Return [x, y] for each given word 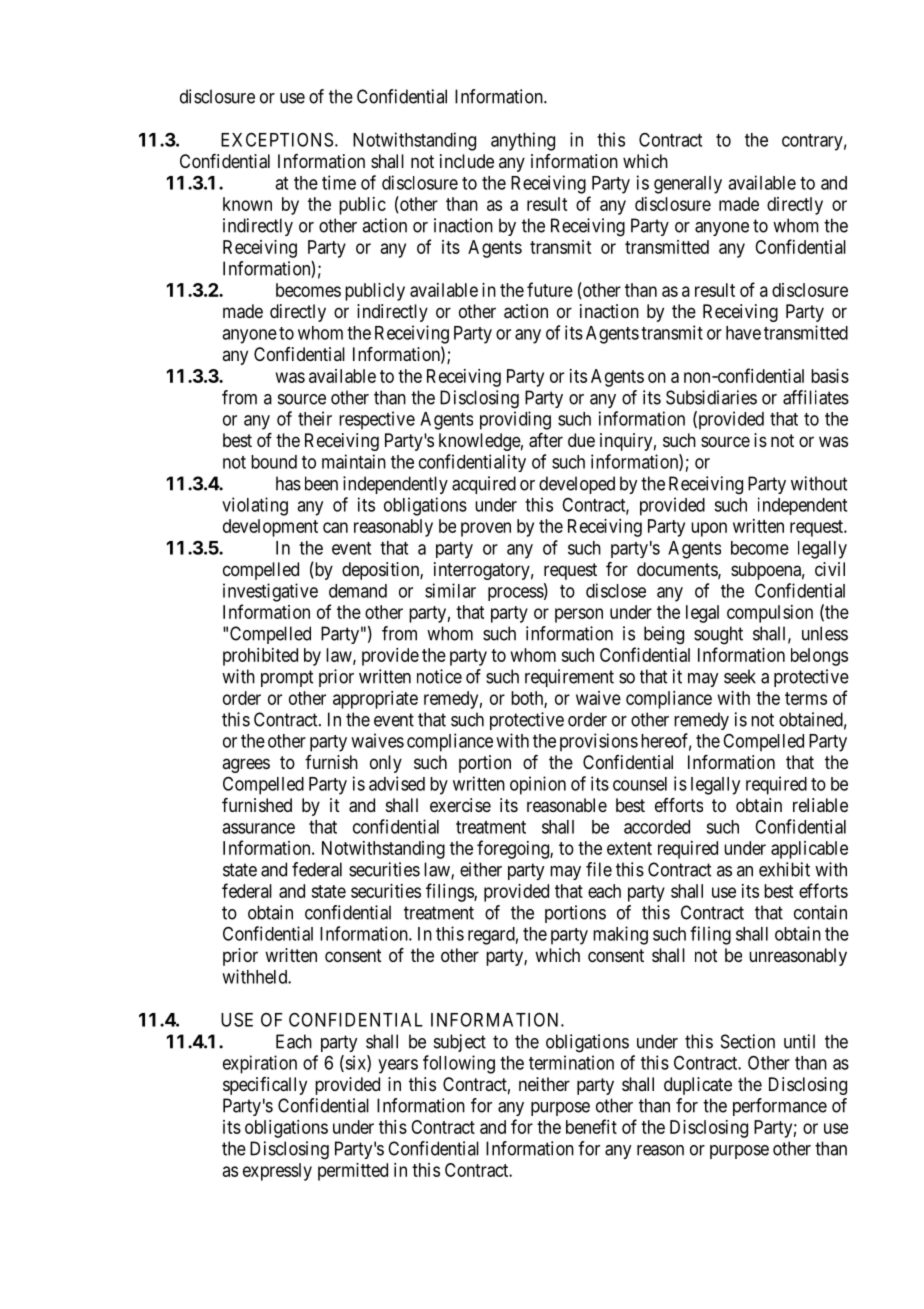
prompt [287, 678]
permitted [353, 1172]
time [339, 182]
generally [688, 185]
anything [523, 141]
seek [740, 676]
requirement [569, 678]
